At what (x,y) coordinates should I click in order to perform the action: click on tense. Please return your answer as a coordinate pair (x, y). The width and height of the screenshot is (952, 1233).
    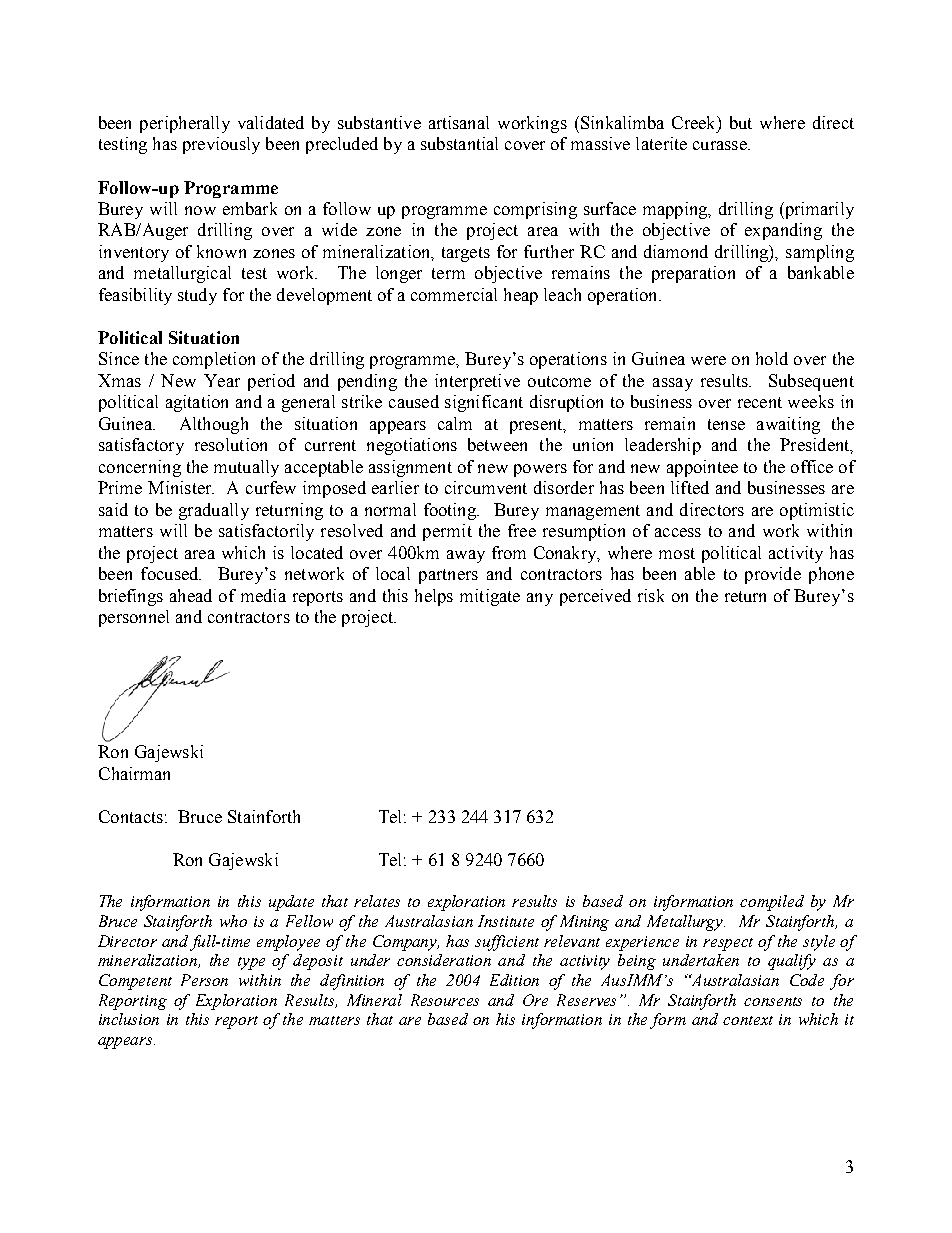
    Looking at the image, I should click on (726, 424).
